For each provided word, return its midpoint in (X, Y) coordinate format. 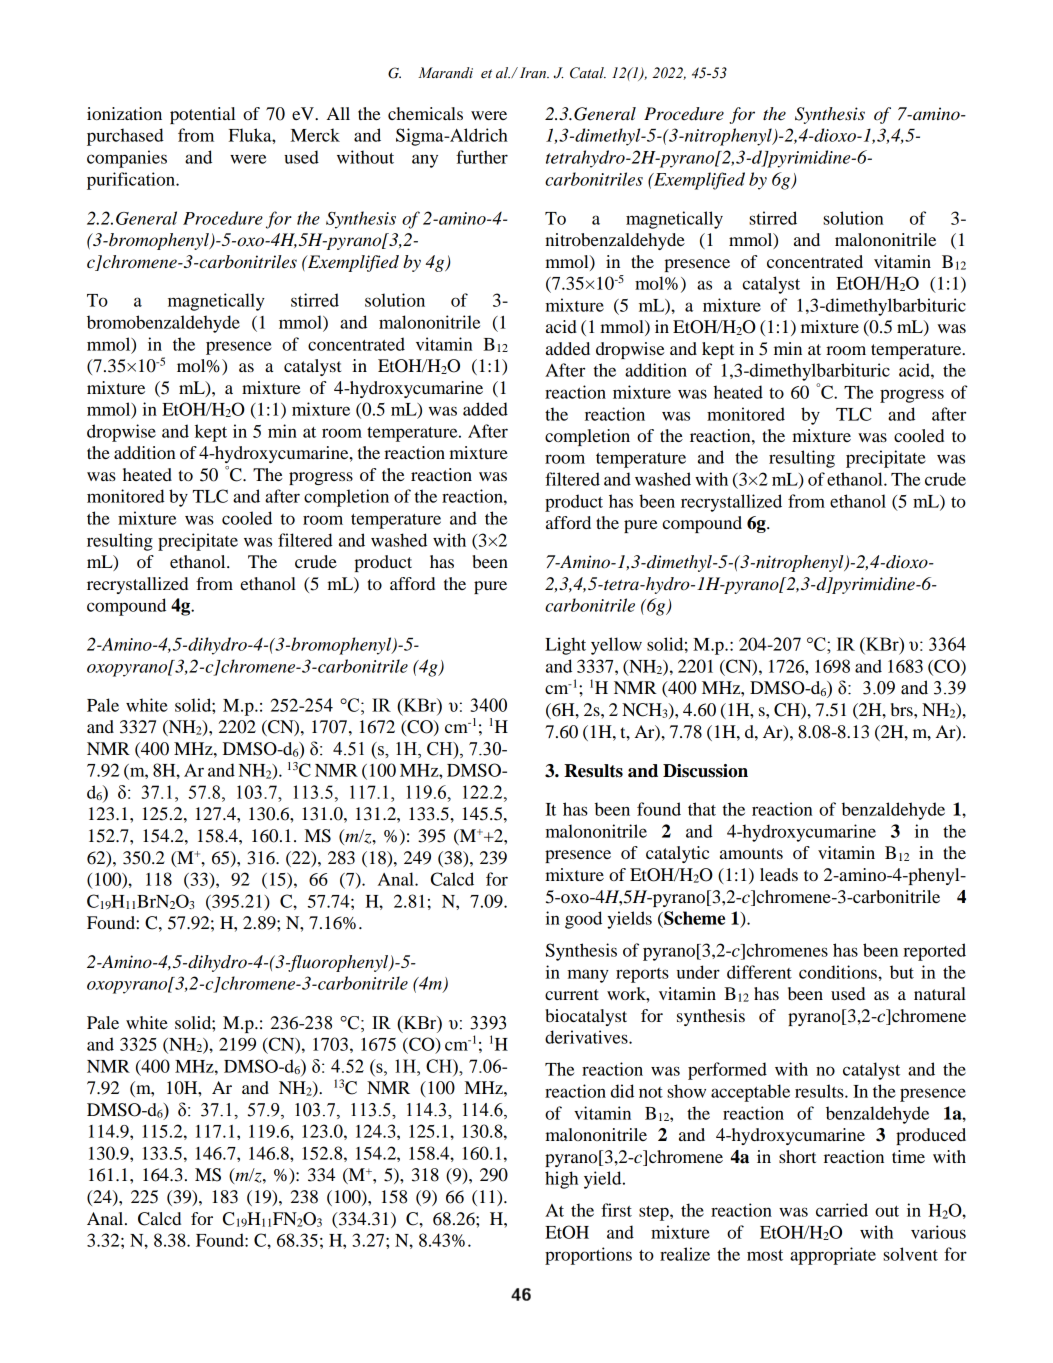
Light (565, 646)
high (561, 1180)
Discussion (705, 771)
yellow (616, 646)
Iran (534, 72)
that (702, 809)
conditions (839, 972)
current (572, 994)
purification (132, 181)
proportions (588, 1256)
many (588, 976)
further (482, 157)
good (583, 920)
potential (202, 115)
